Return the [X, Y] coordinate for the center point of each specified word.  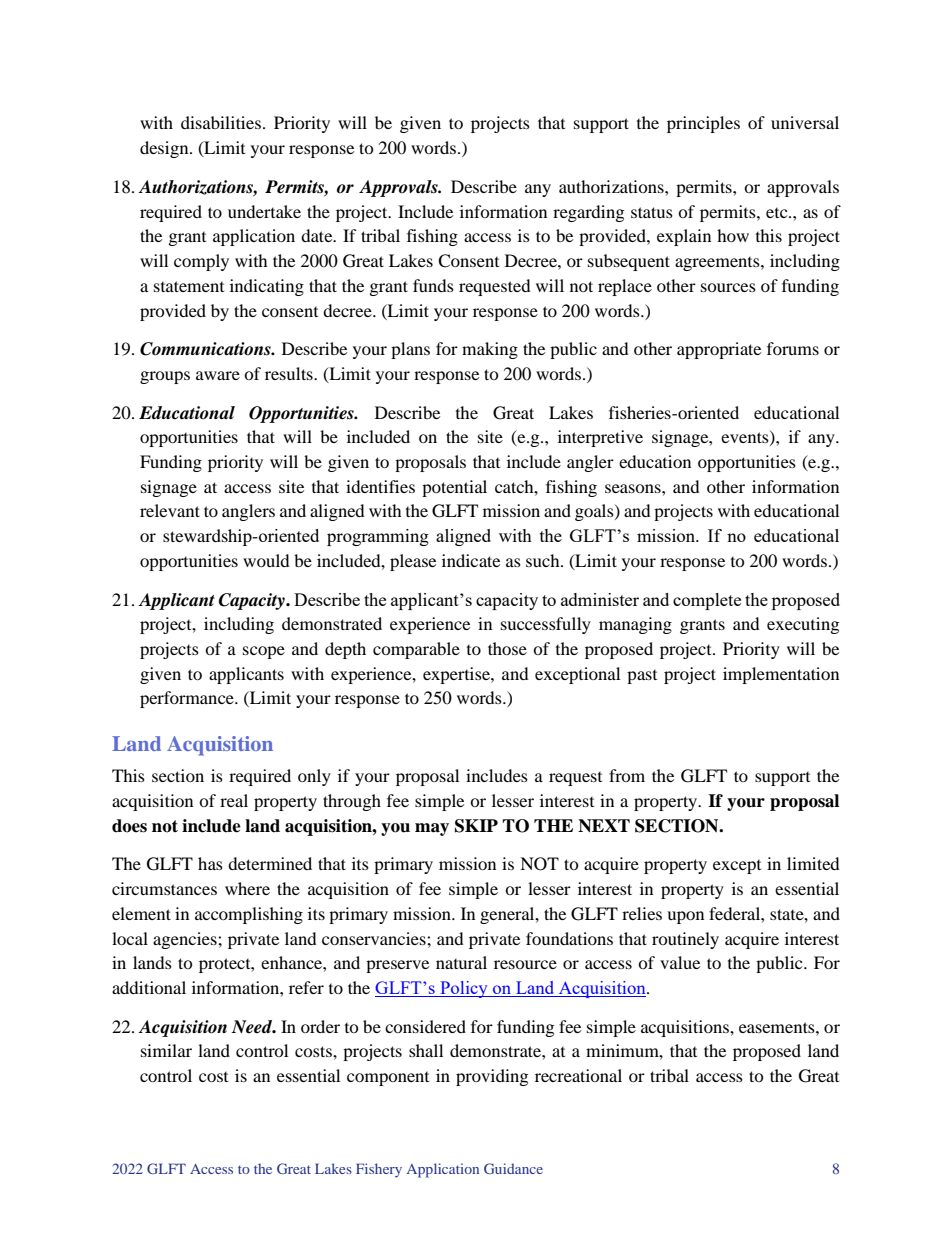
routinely [685, 940]
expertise [457, 675]
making [490, 350]
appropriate [719, 350]
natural [461, 962]
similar [166, 1050]
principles [703, 124]
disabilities [221, 122]
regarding [588, 213]
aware [218, 375]
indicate [471, 560]
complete [707, 601]
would [266, 560]
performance [188, 699]
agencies [186, 940]
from [627, 775]
